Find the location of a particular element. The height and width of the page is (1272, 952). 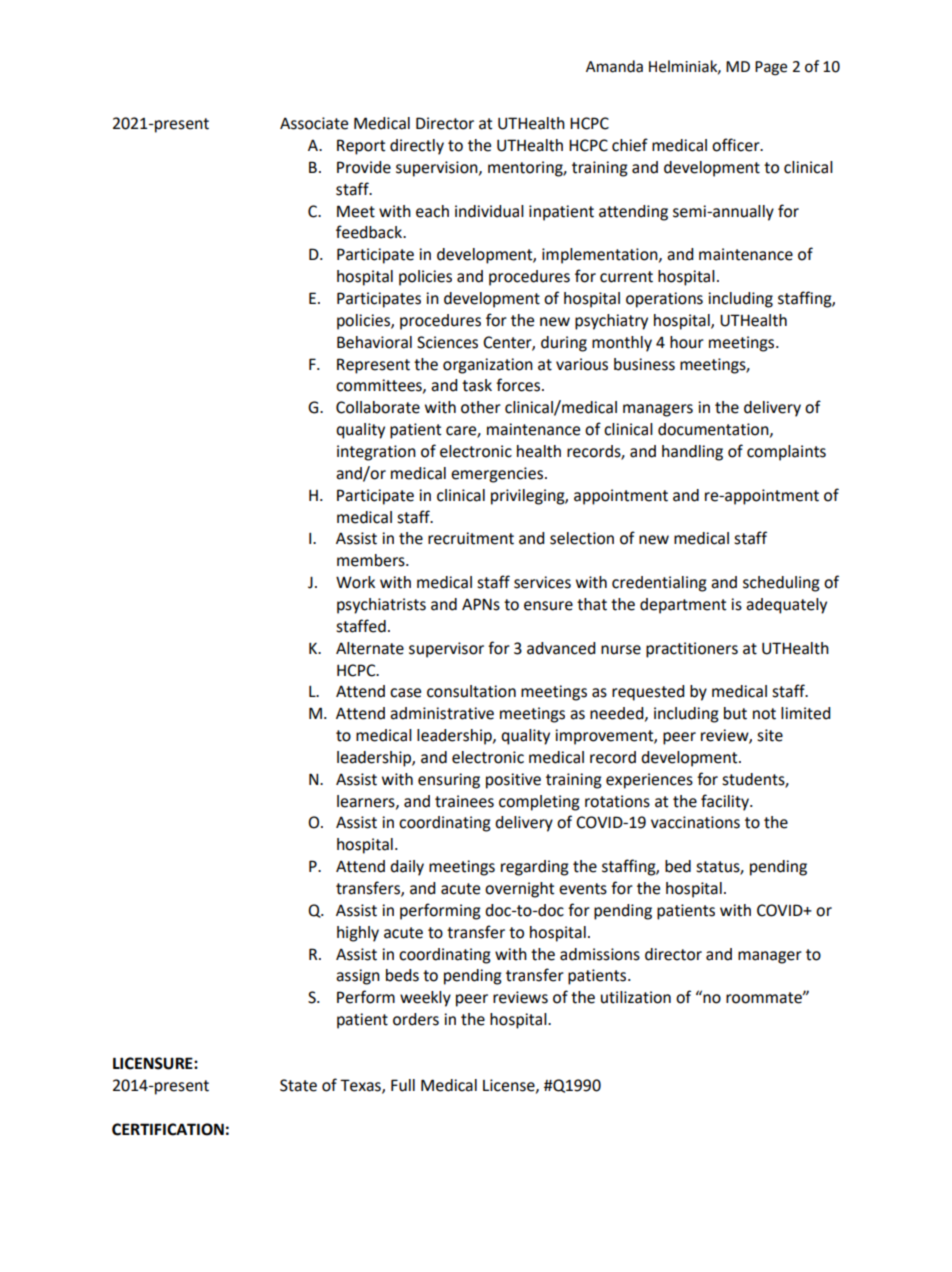

handling is located at coordinates (692, 453).
